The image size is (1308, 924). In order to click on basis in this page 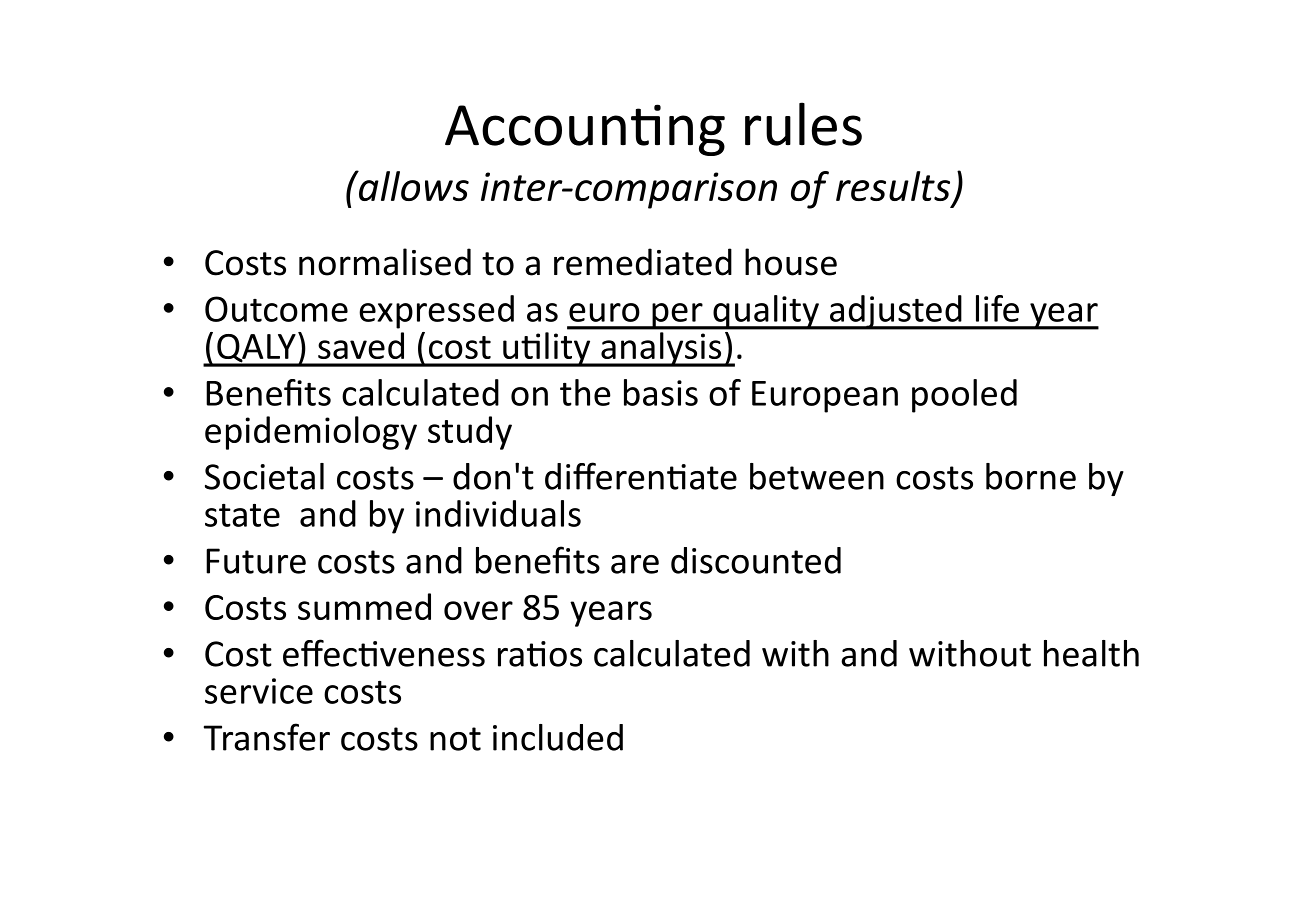, I will do `click(661, 392)`.
